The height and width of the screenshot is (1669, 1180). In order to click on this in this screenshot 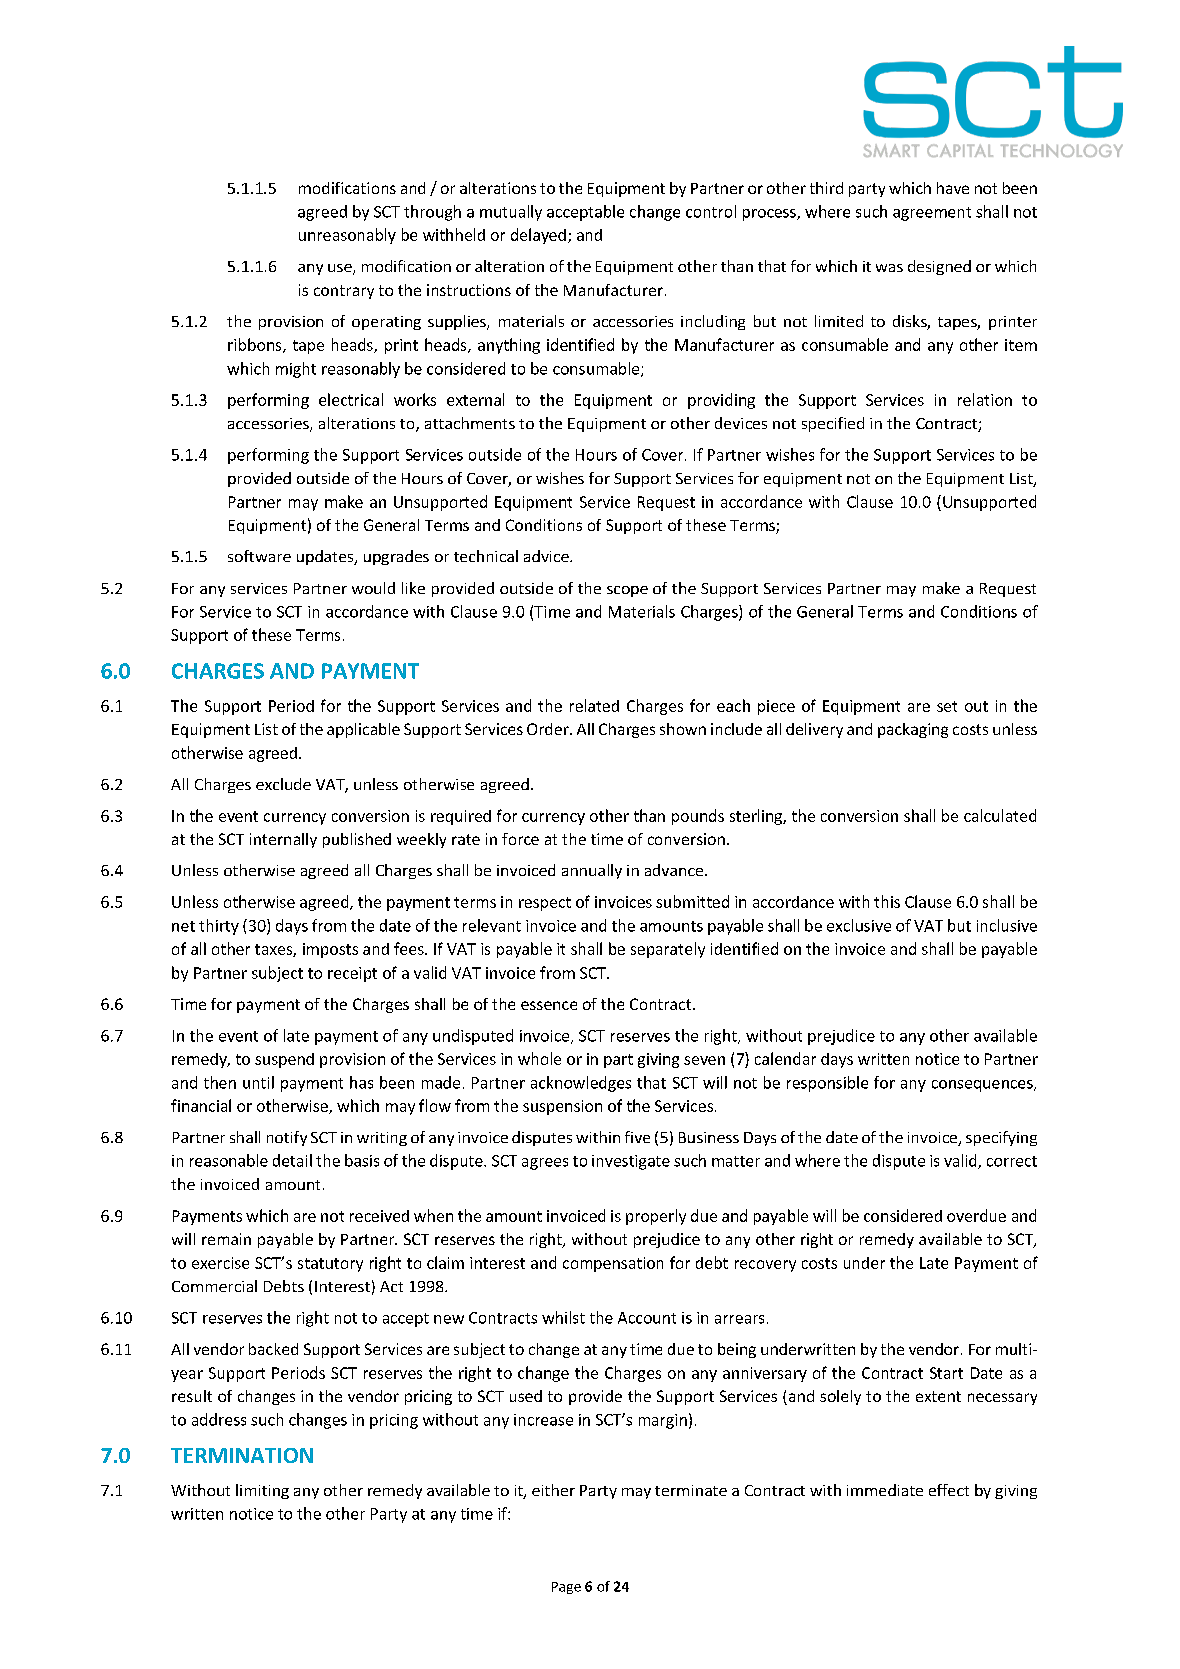, I will do `click(887, 901)`.
